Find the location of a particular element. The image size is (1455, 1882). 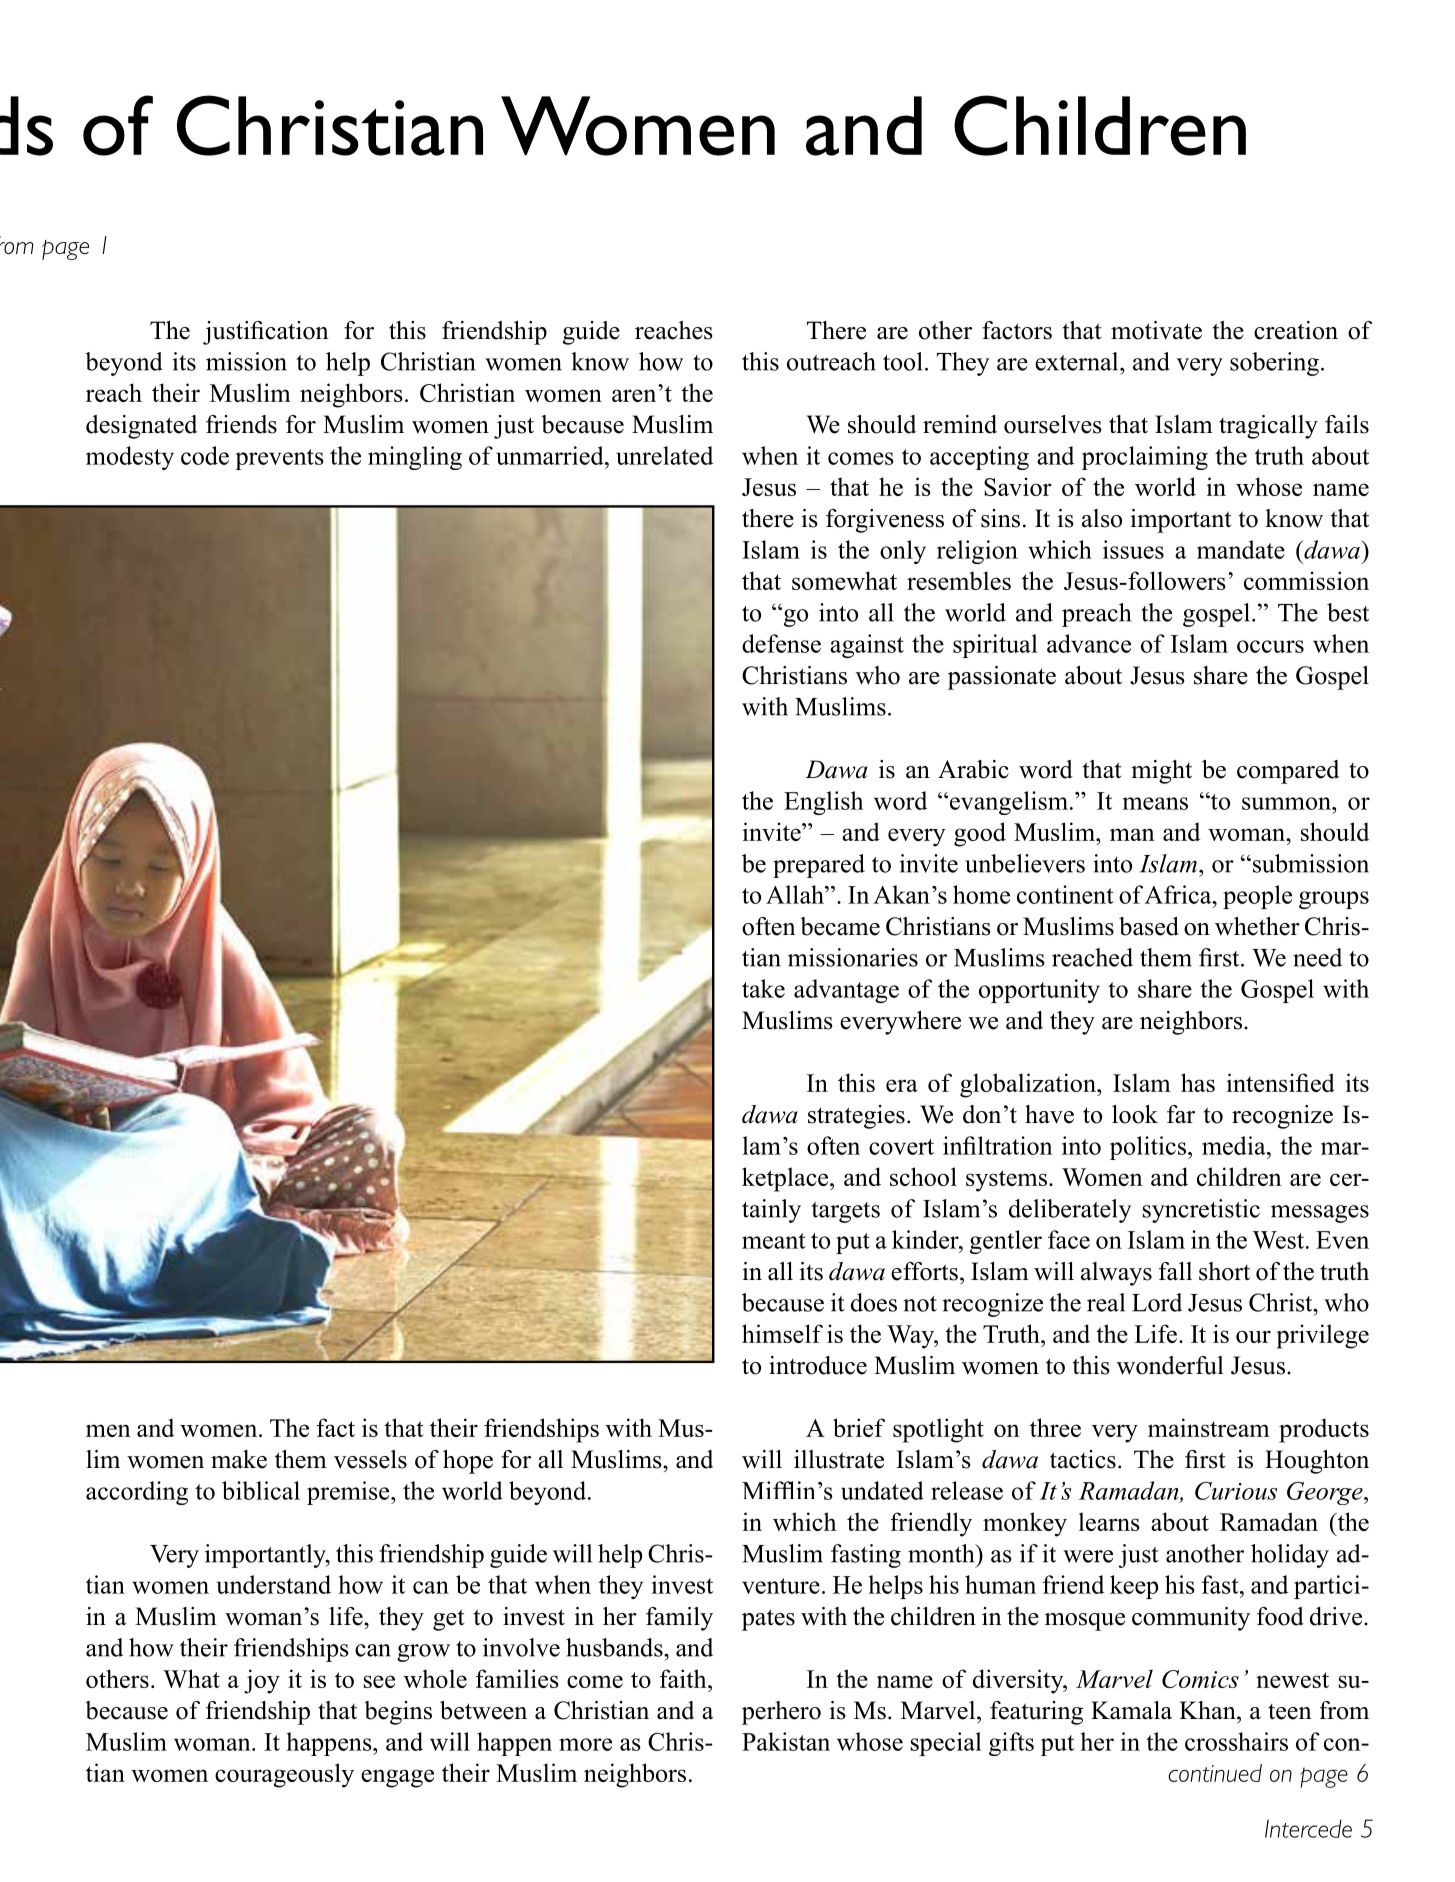

code is located at coordinates (205, 455).
